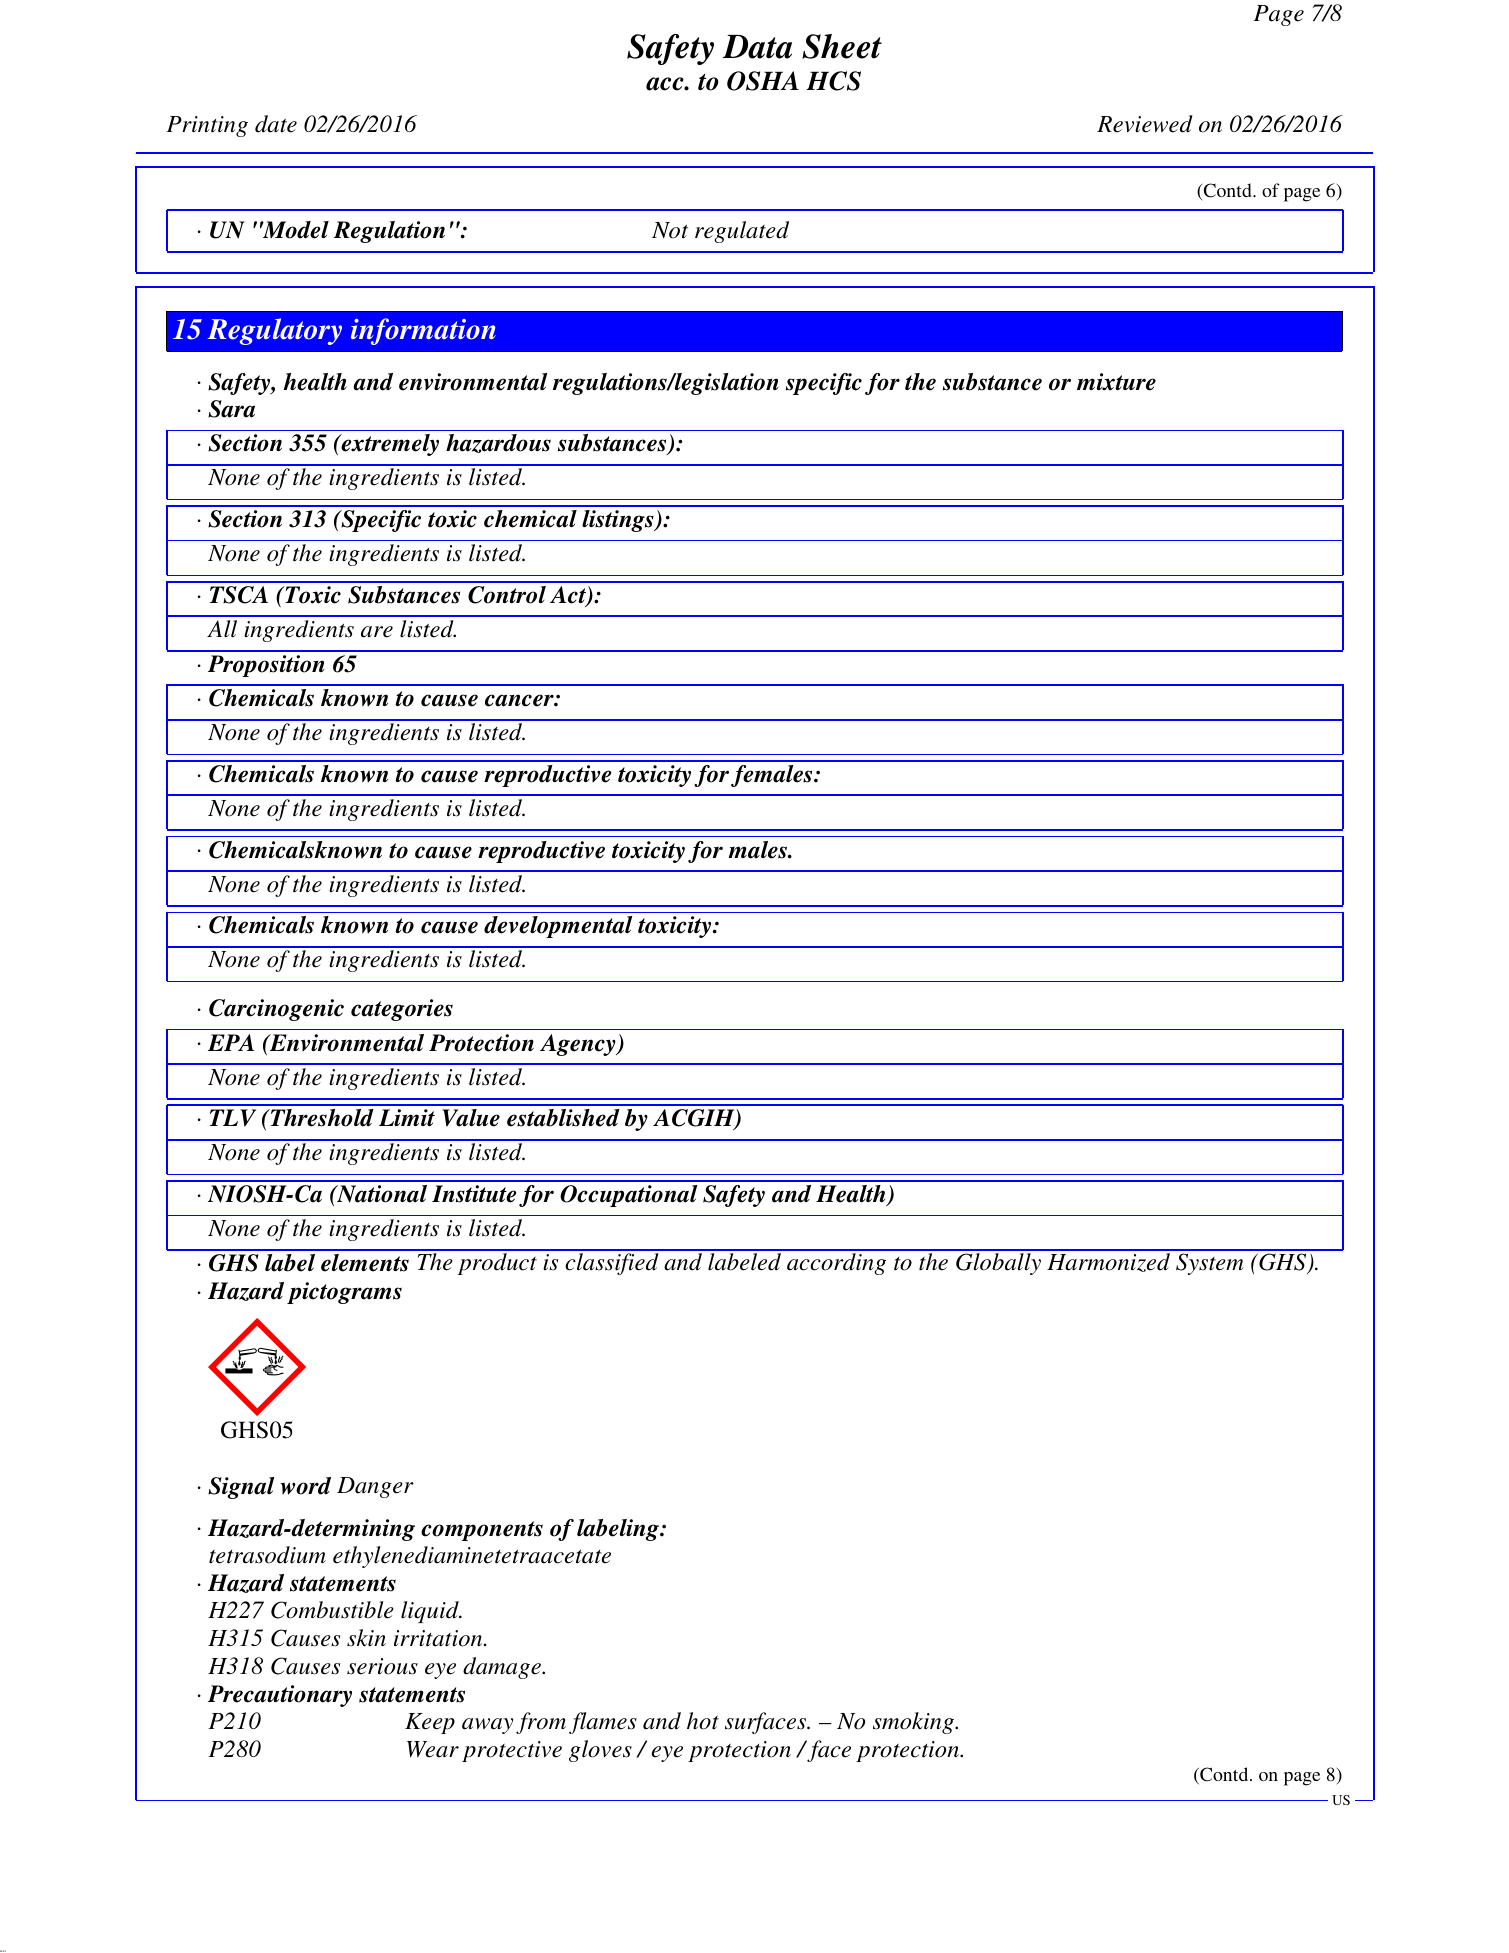 This screenshot has width=1509, height=1953. Describe the element at coordinates (1145, 124) in the screenshot. I see `Reviewed` at that location.
